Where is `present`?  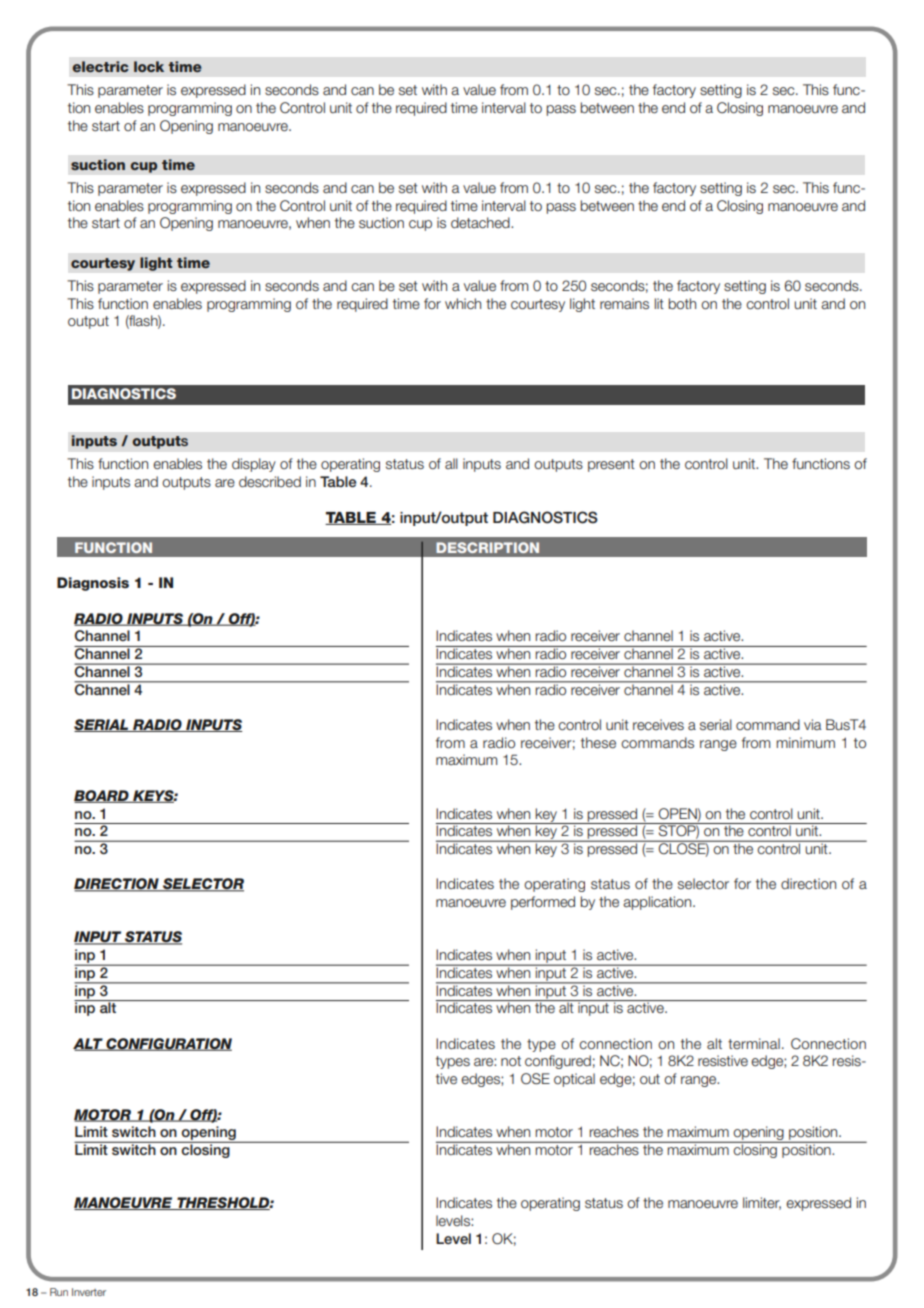
present is located at coordinates (611, 465).
